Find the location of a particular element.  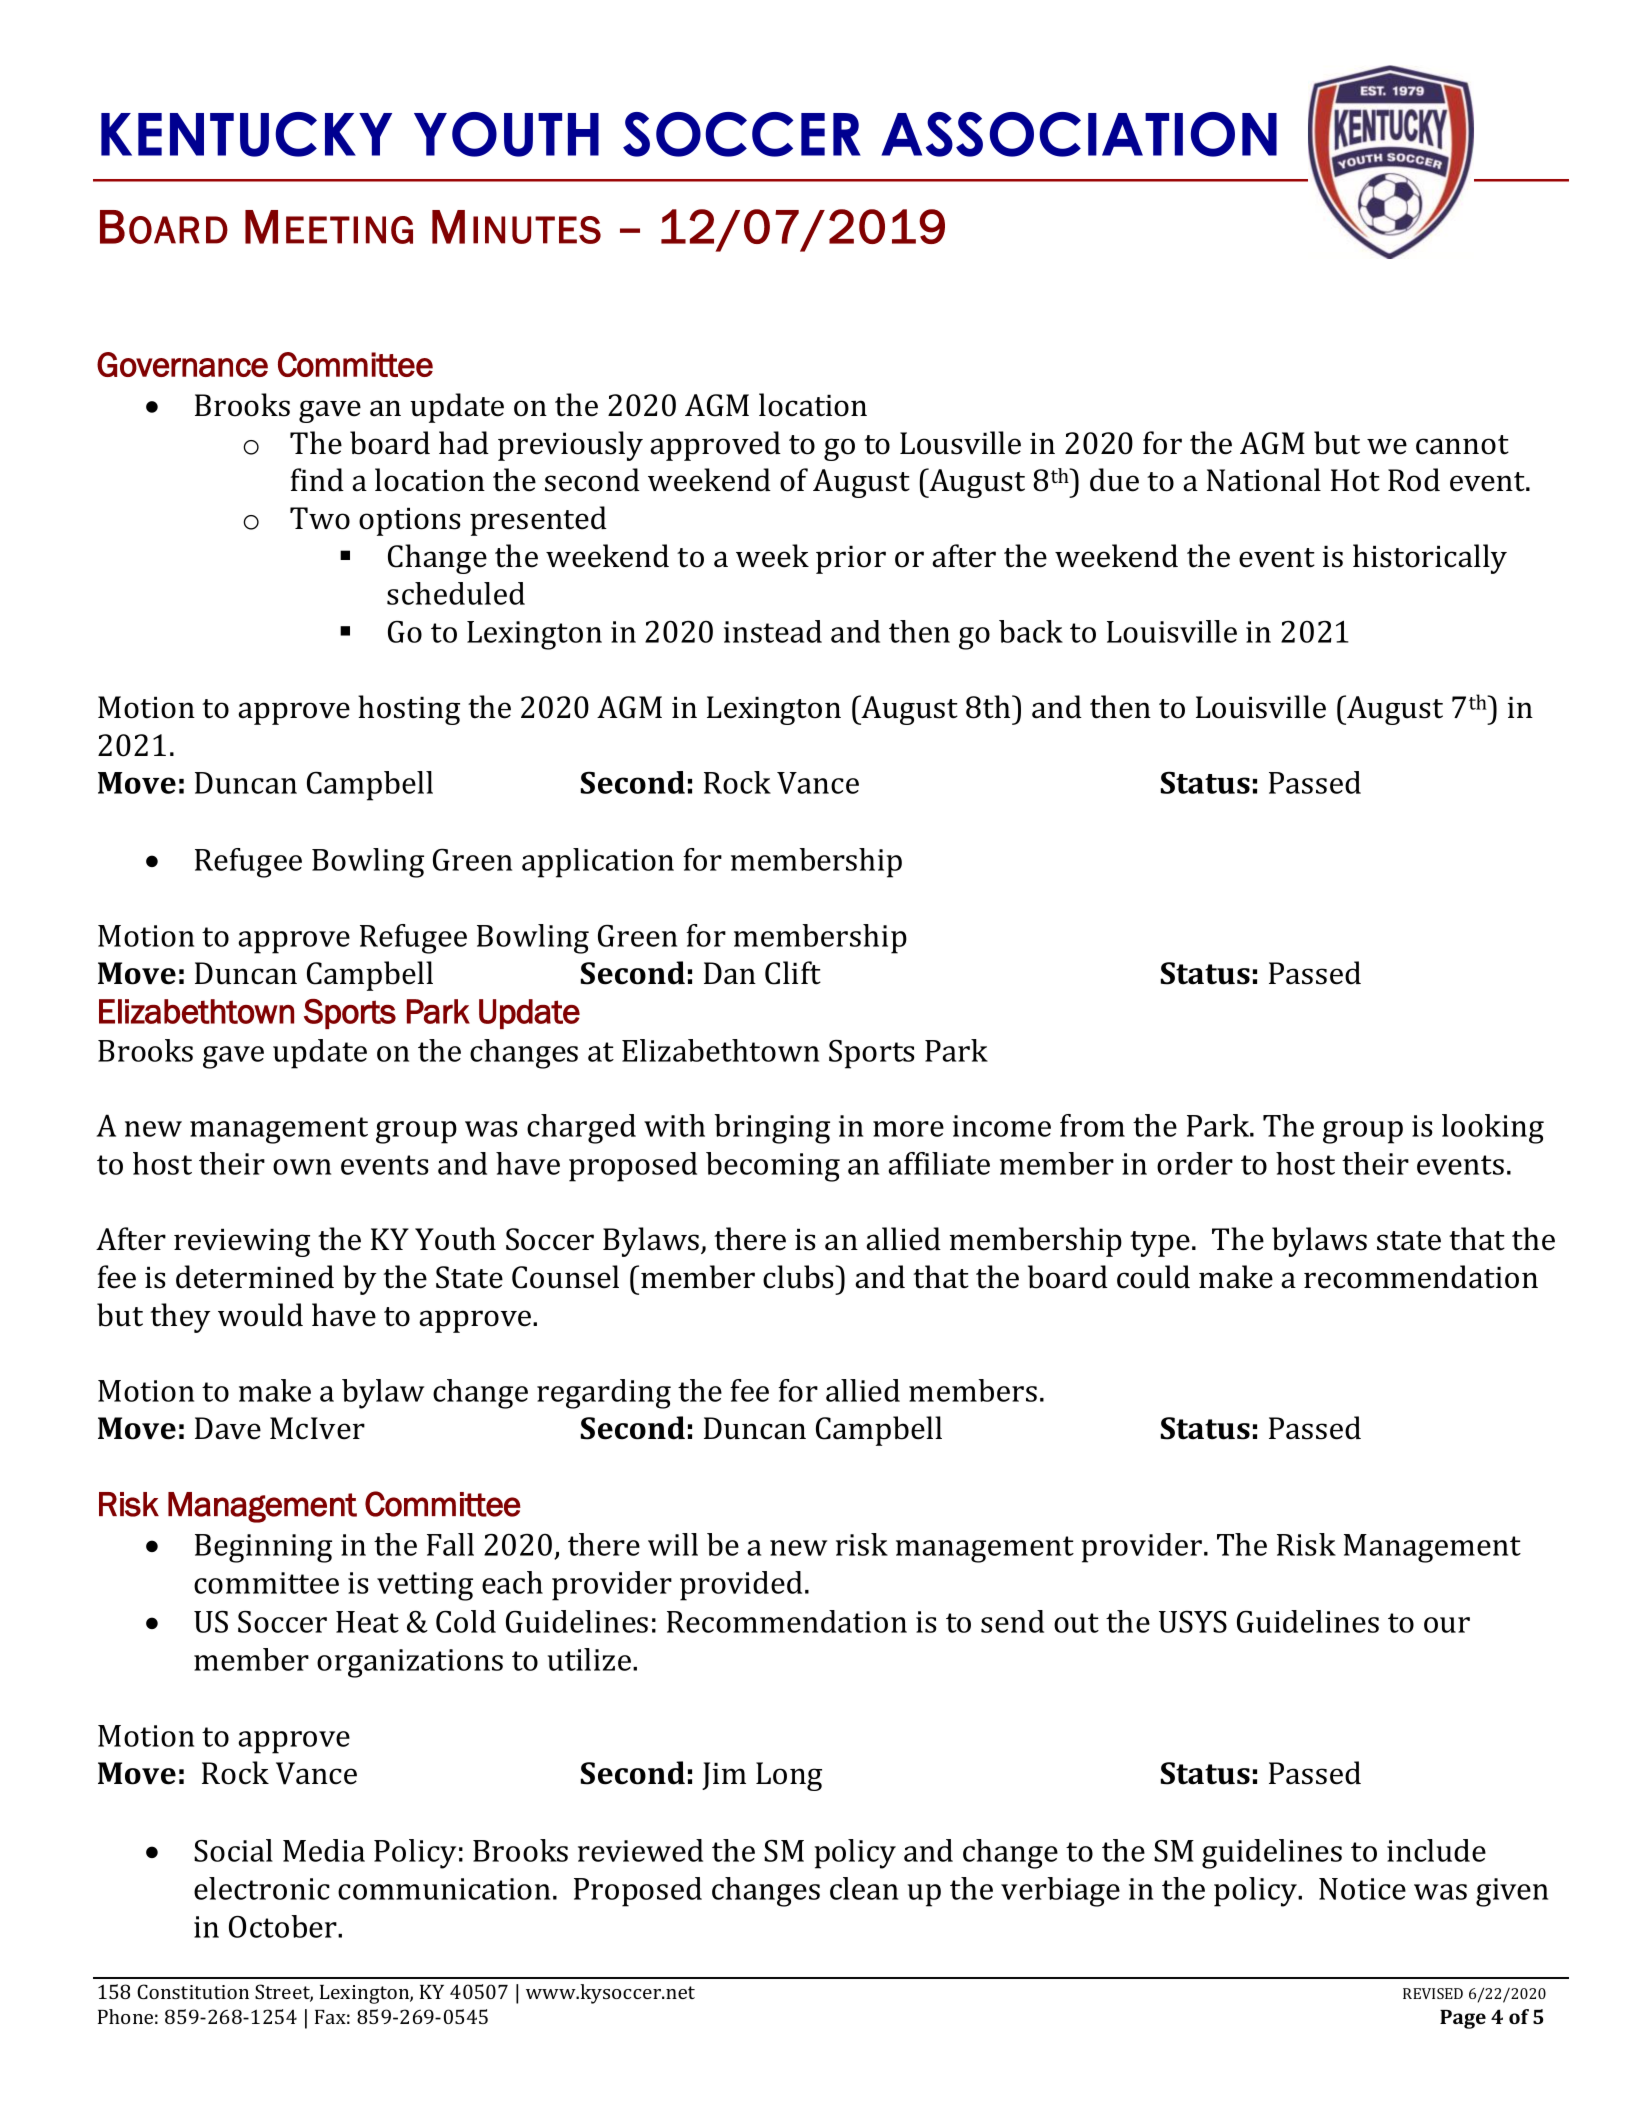

clubs is located at coordinates (799, 1277).
